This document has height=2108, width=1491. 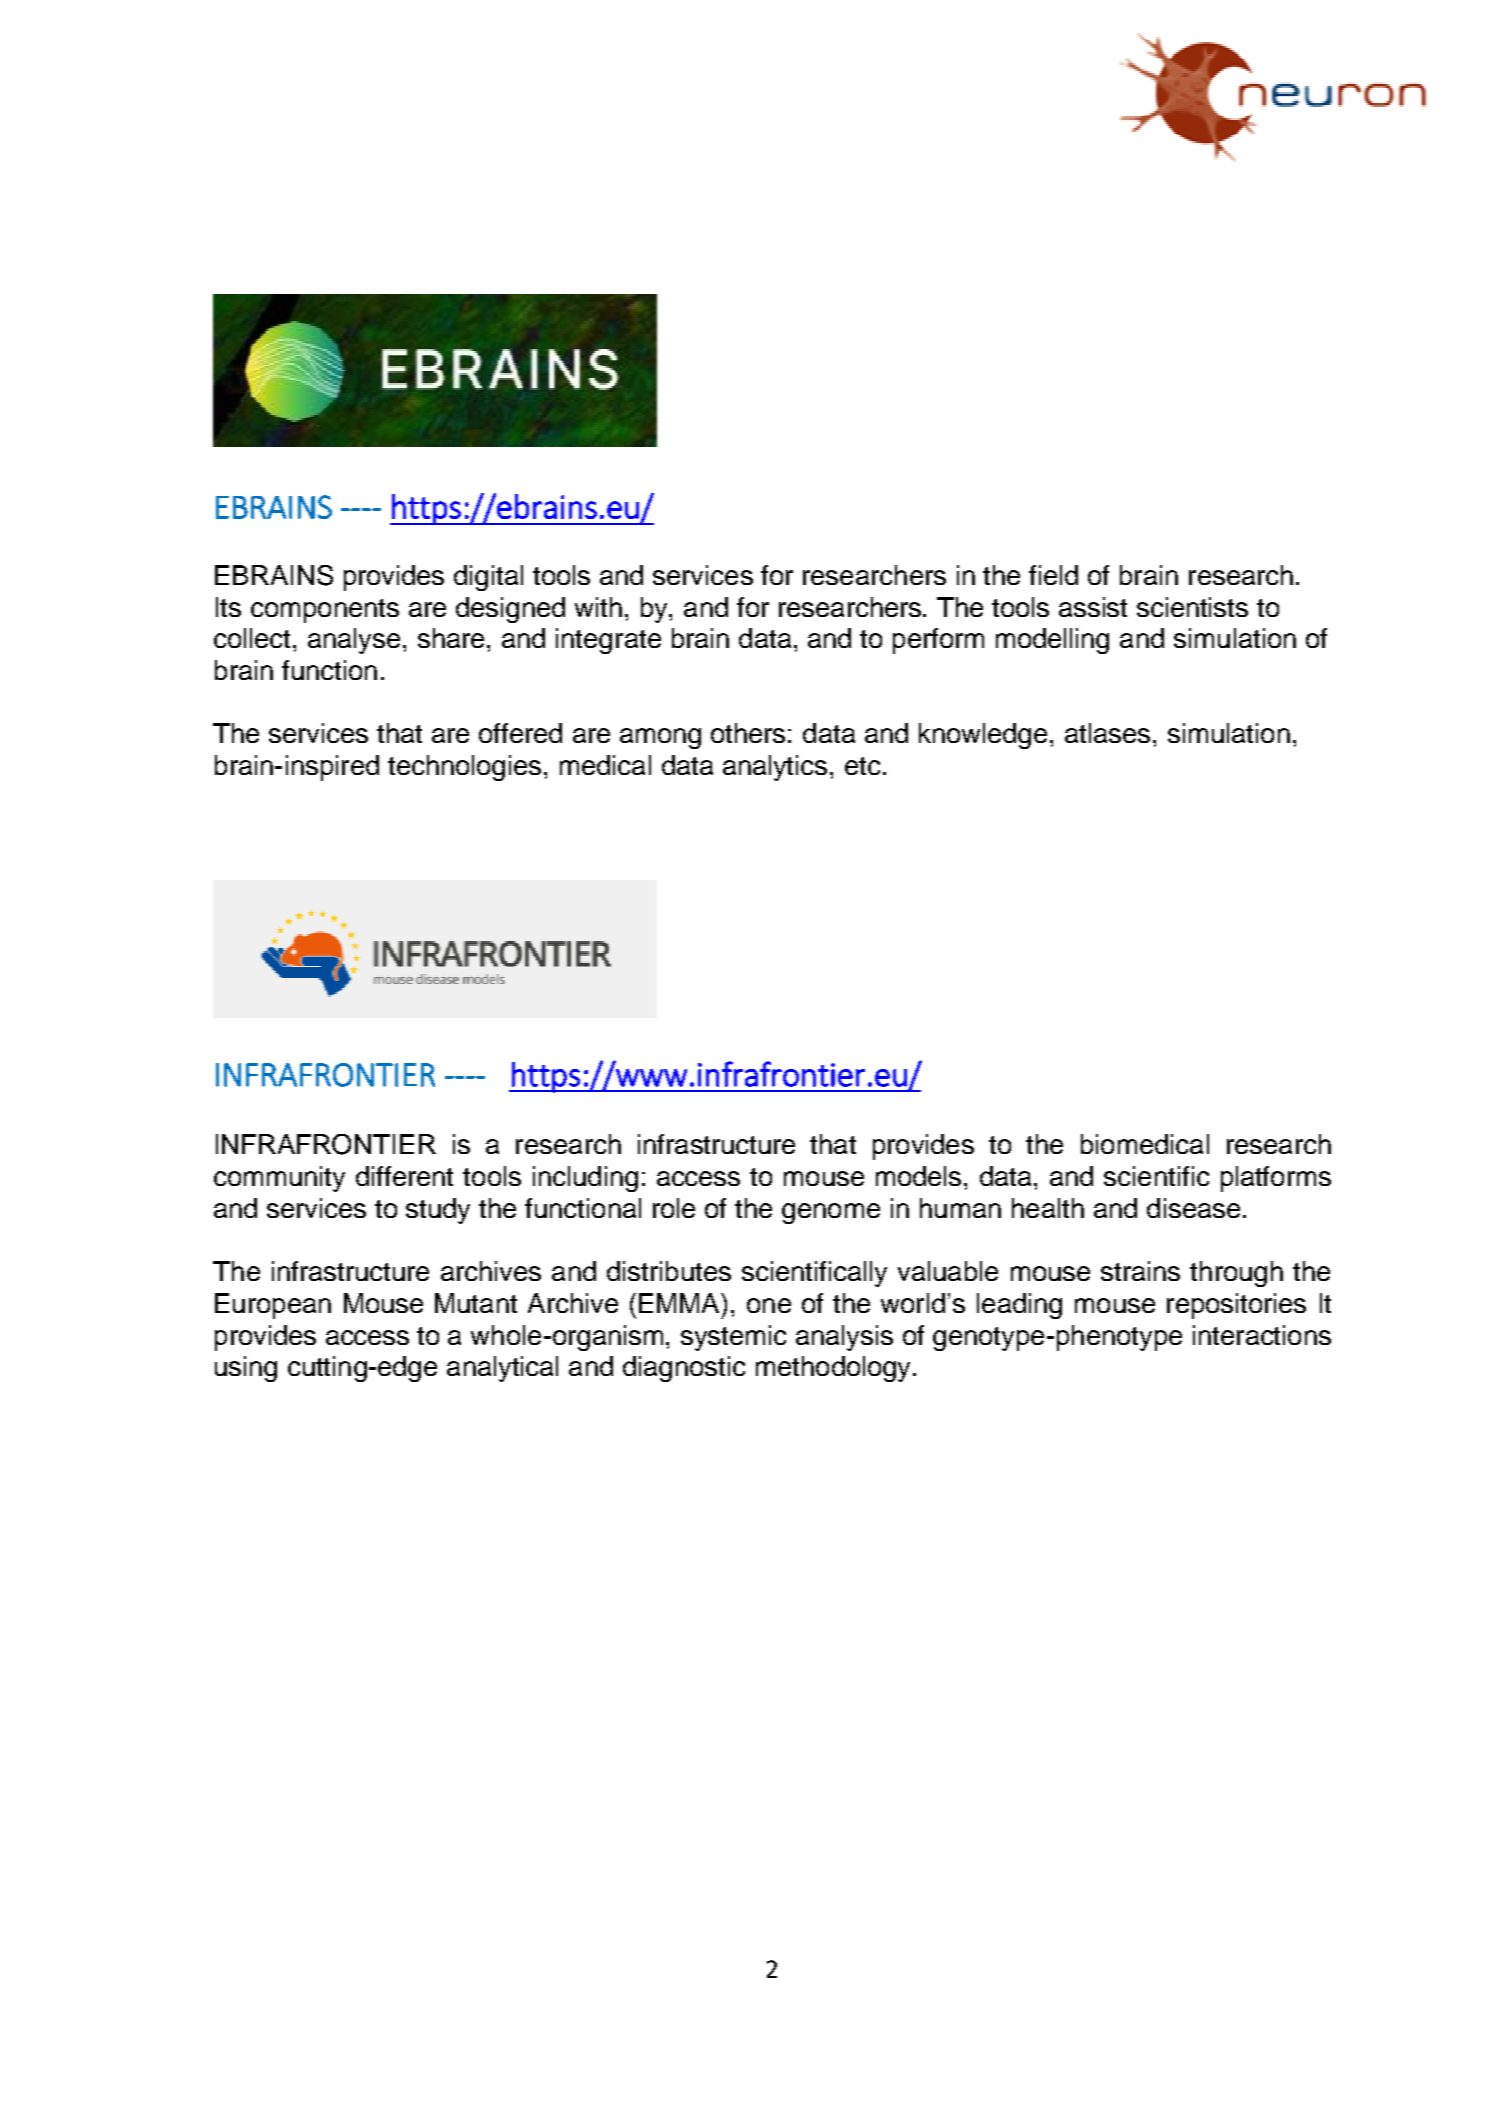 I want to click on components, so click(x=325, y=611).
